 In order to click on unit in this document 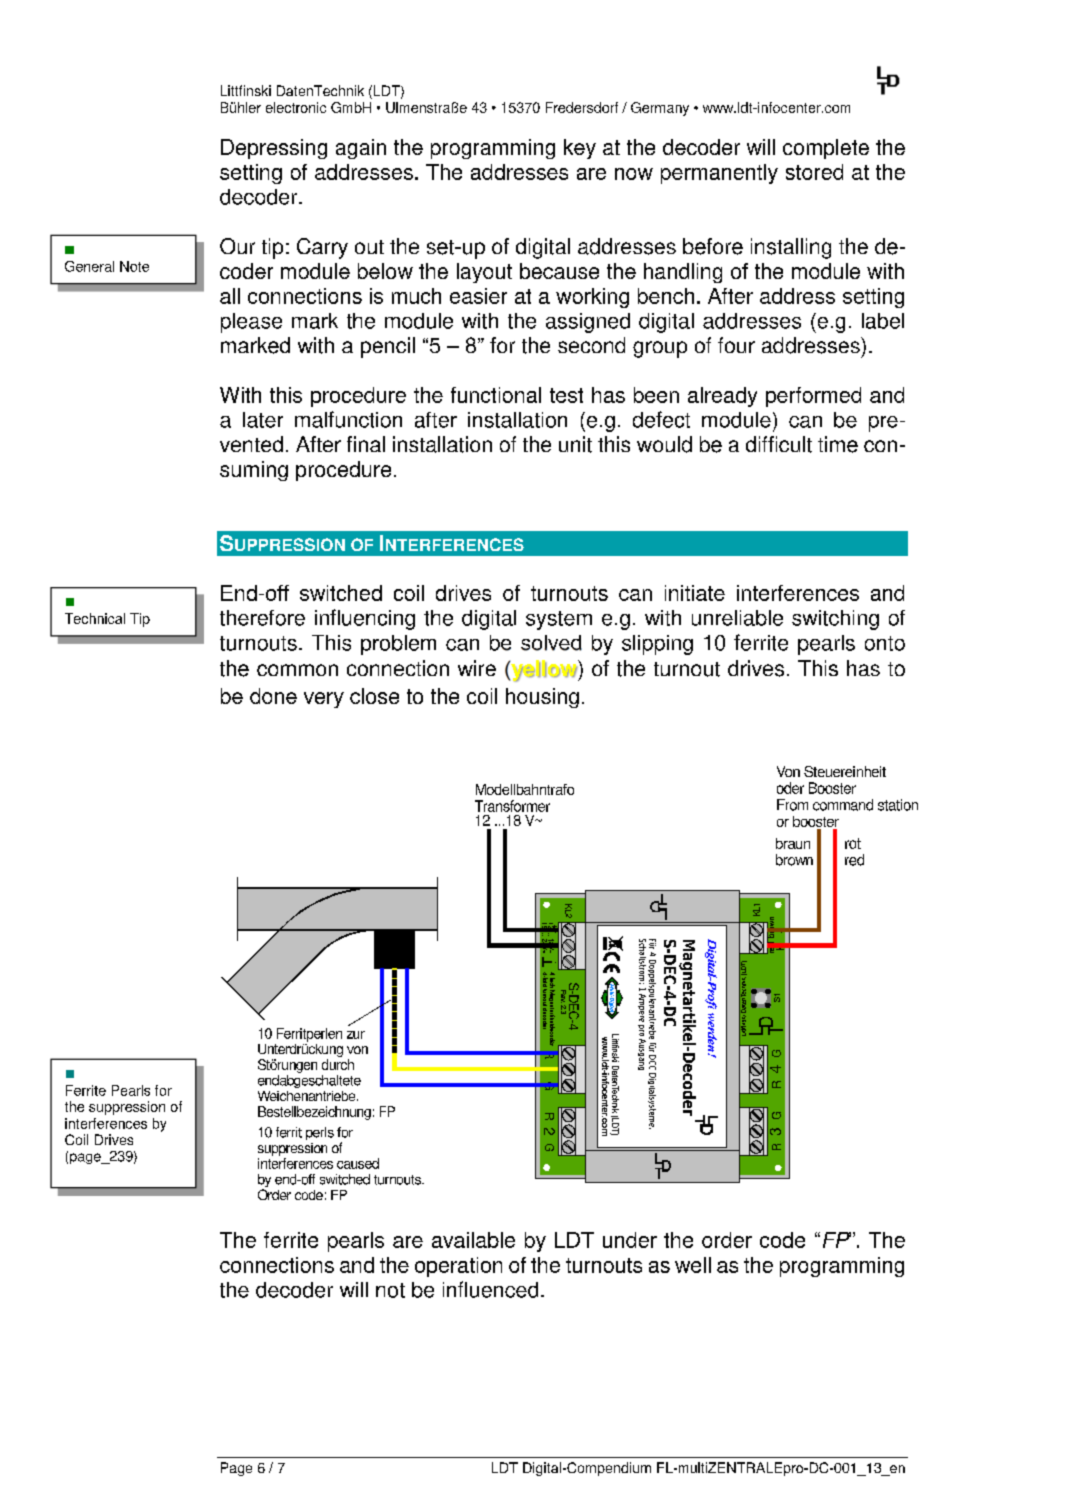, I will do `click(575, 444)`.
